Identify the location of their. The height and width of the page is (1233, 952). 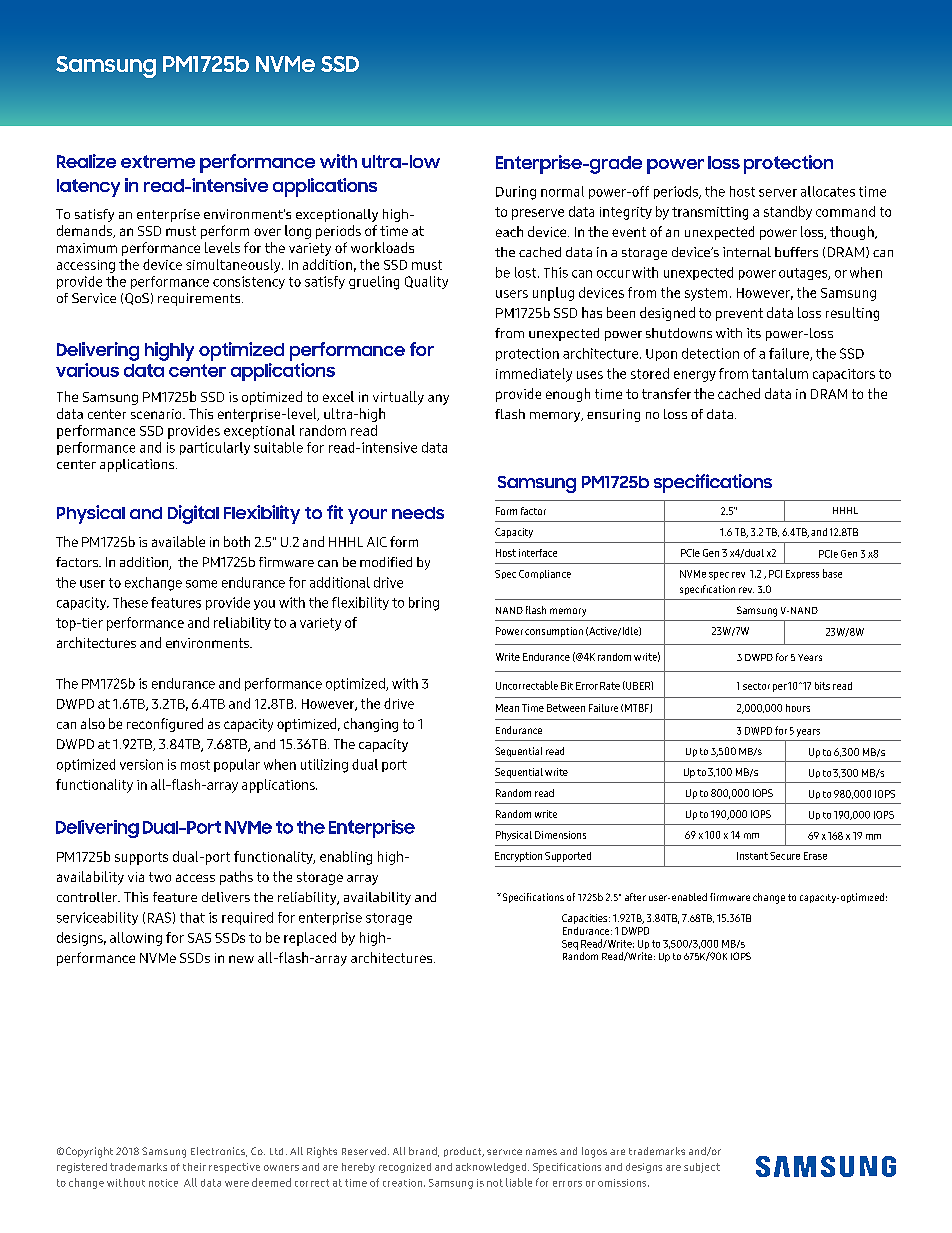
(194, 1167).
